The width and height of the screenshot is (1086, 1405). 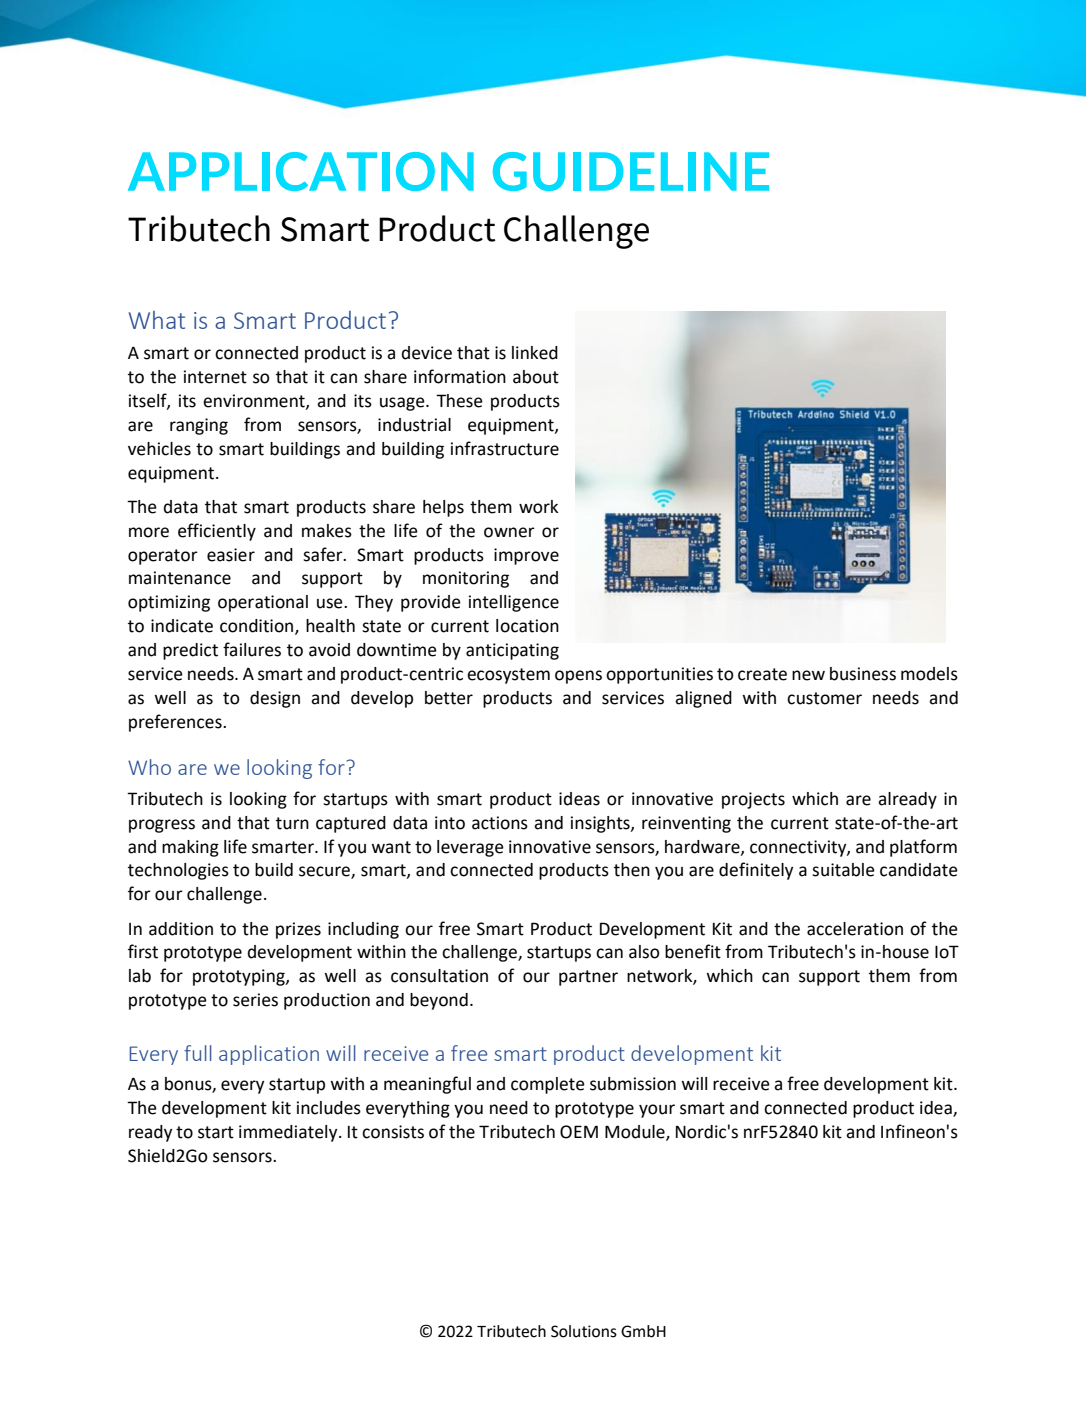 I want to click on What, so click(x=157, y=320).
